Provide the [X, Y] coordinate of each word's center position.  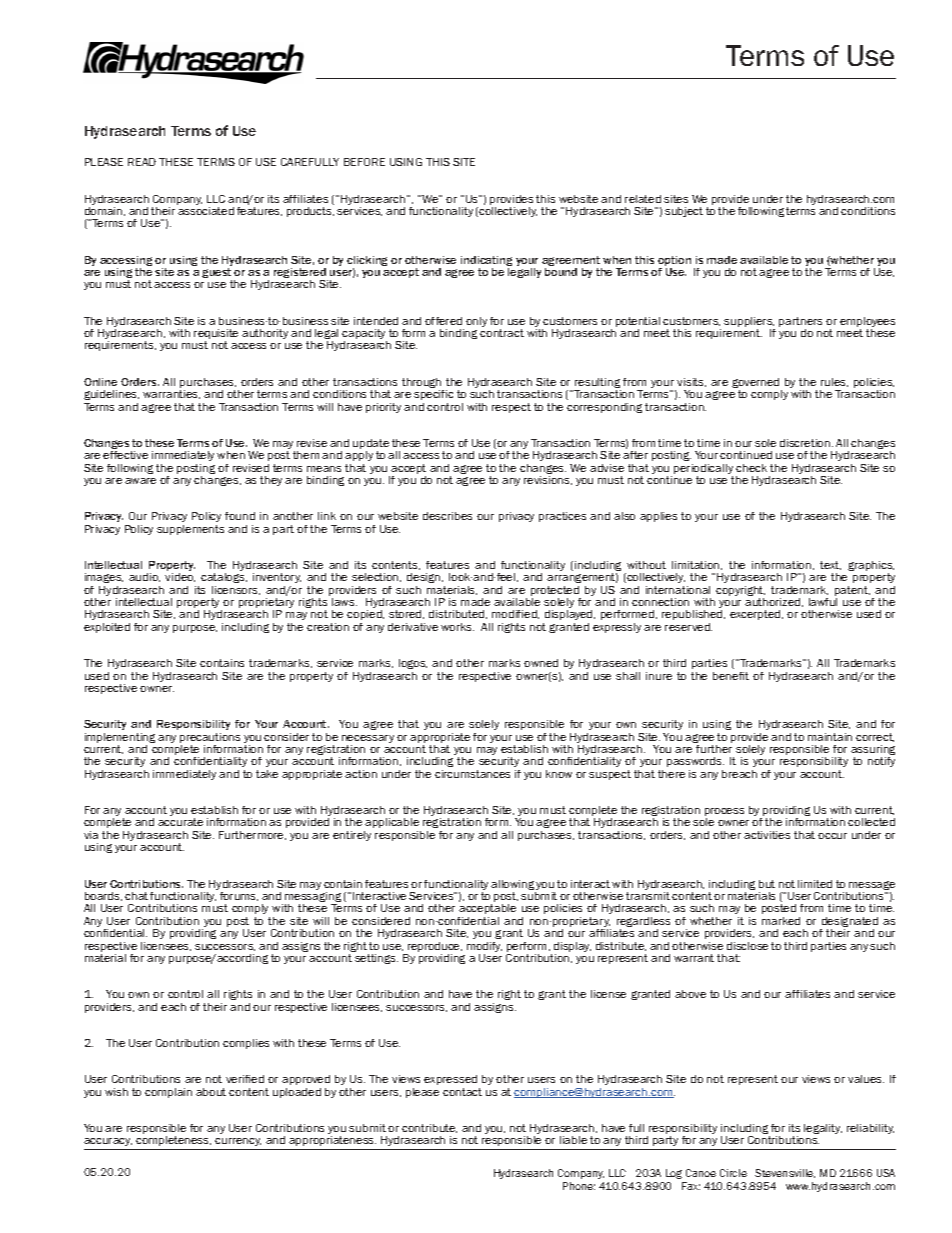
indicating [486, 262]
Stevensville [785, 1173]
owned [541, 663]
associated [206, 211]
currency [238, 1142]
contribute [429, 1128]
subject [684, 212]
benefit [731, 676]
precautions [210, 739]
